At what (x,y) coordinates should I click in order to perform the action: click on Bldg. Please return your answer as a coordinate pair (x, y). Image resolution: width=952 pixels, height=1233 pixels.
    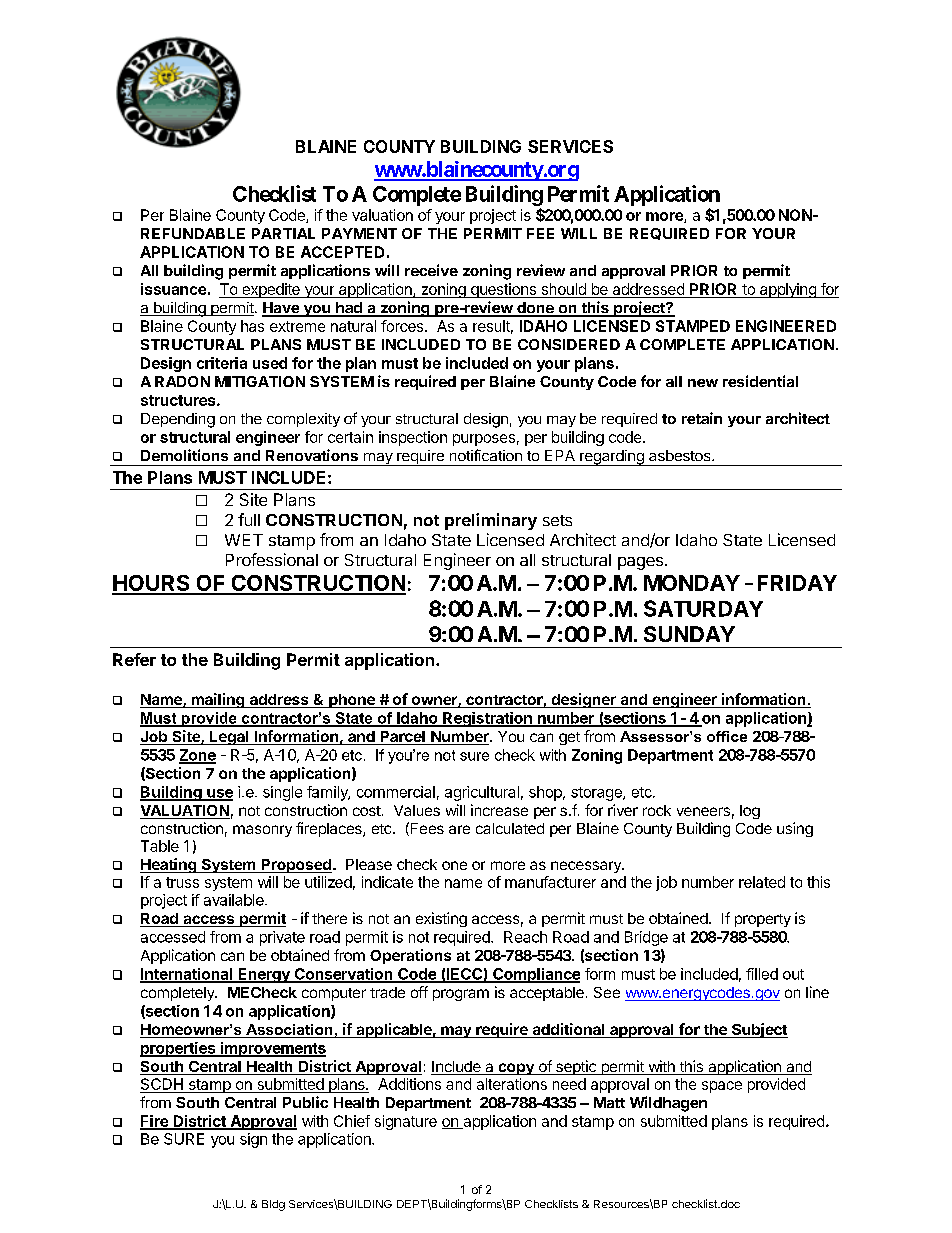
    Looking at the image, I should click on (273, 1205).
